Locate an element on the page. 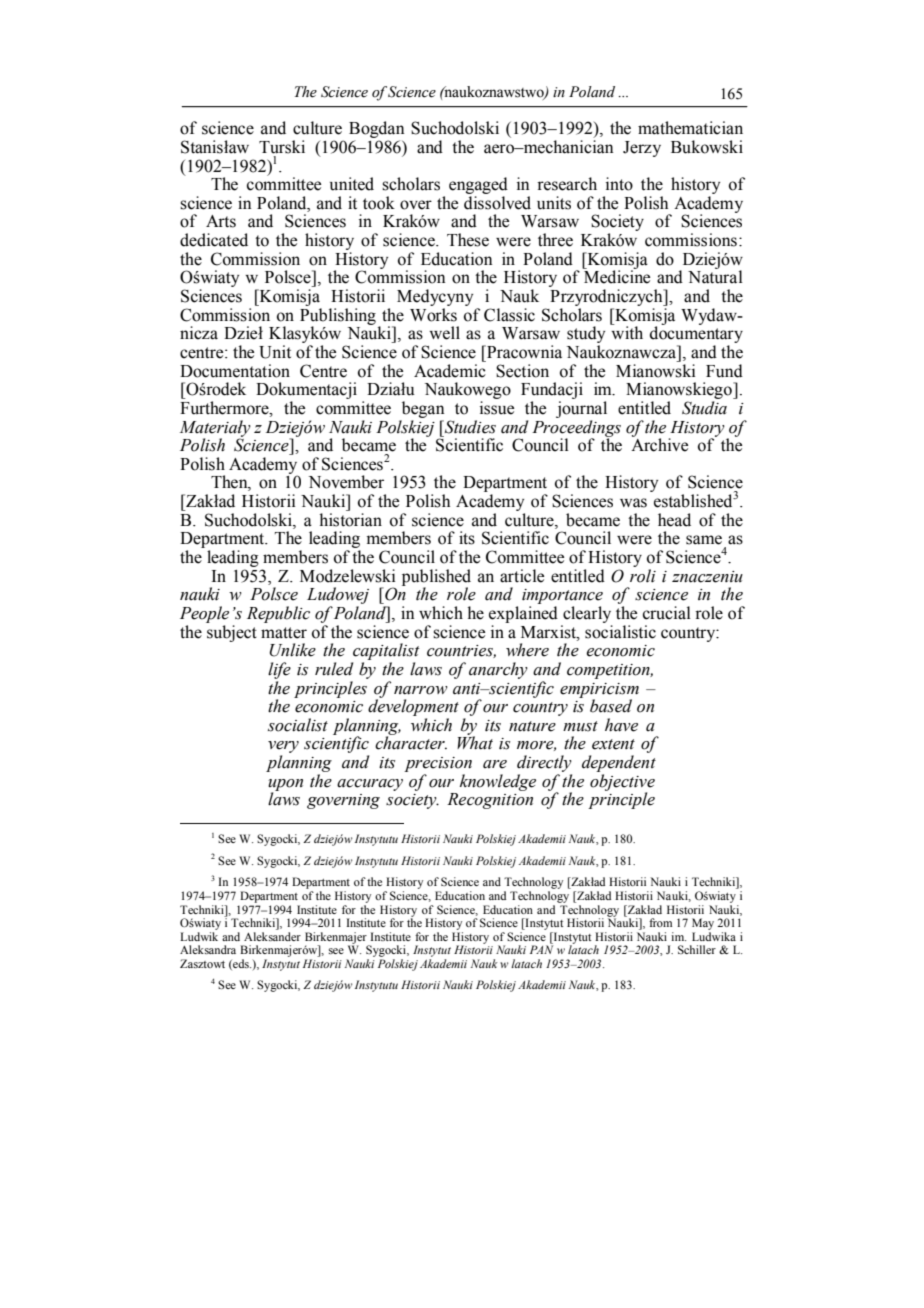  Arts is located at coordinates (221, 221).
